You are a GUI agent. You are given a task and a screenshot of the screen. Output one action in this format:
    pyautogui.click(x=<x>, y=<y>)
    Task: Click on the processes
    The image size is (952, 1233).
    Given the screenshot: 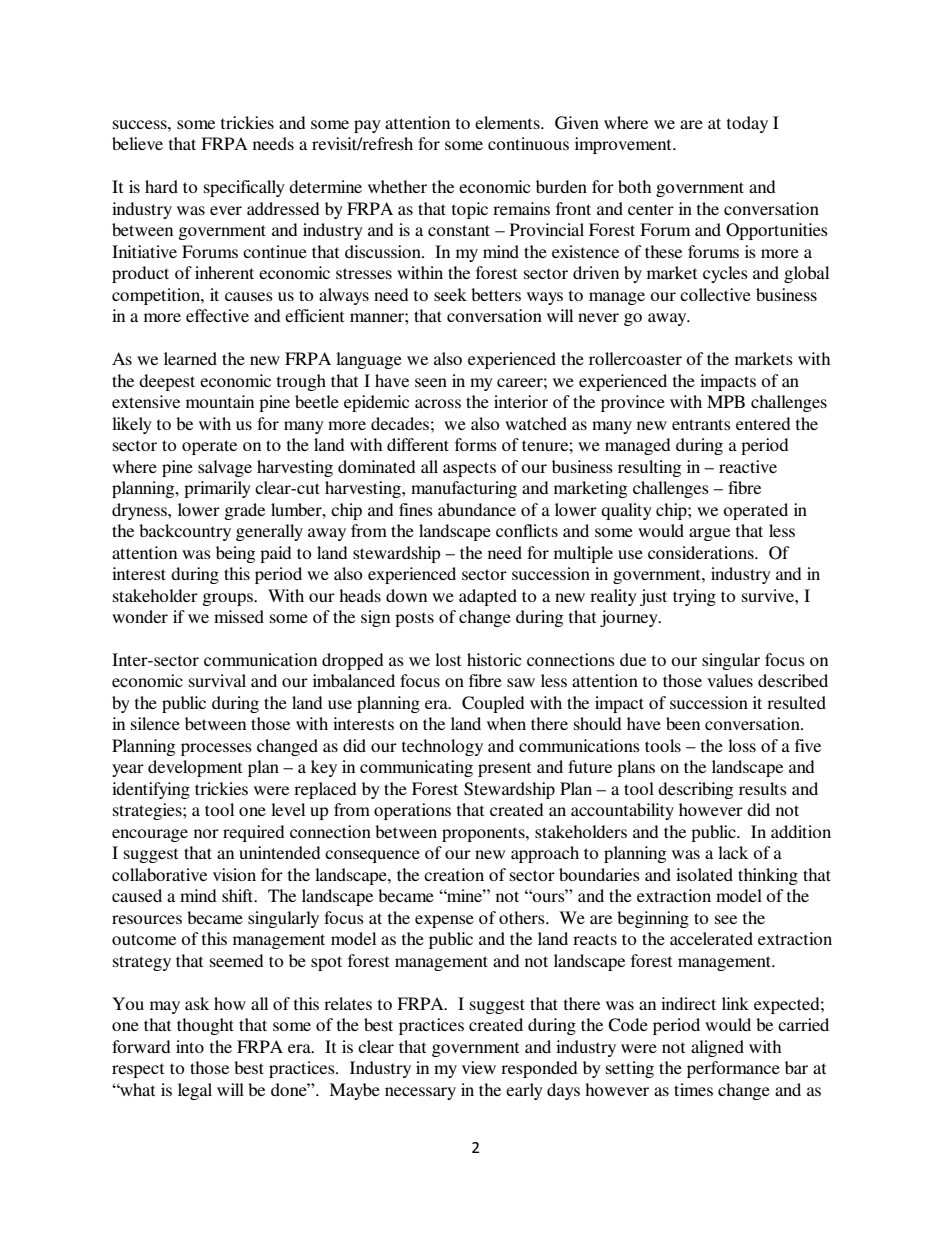 What is the action you would take?
    pyautogui.click(x=216, y=749)
